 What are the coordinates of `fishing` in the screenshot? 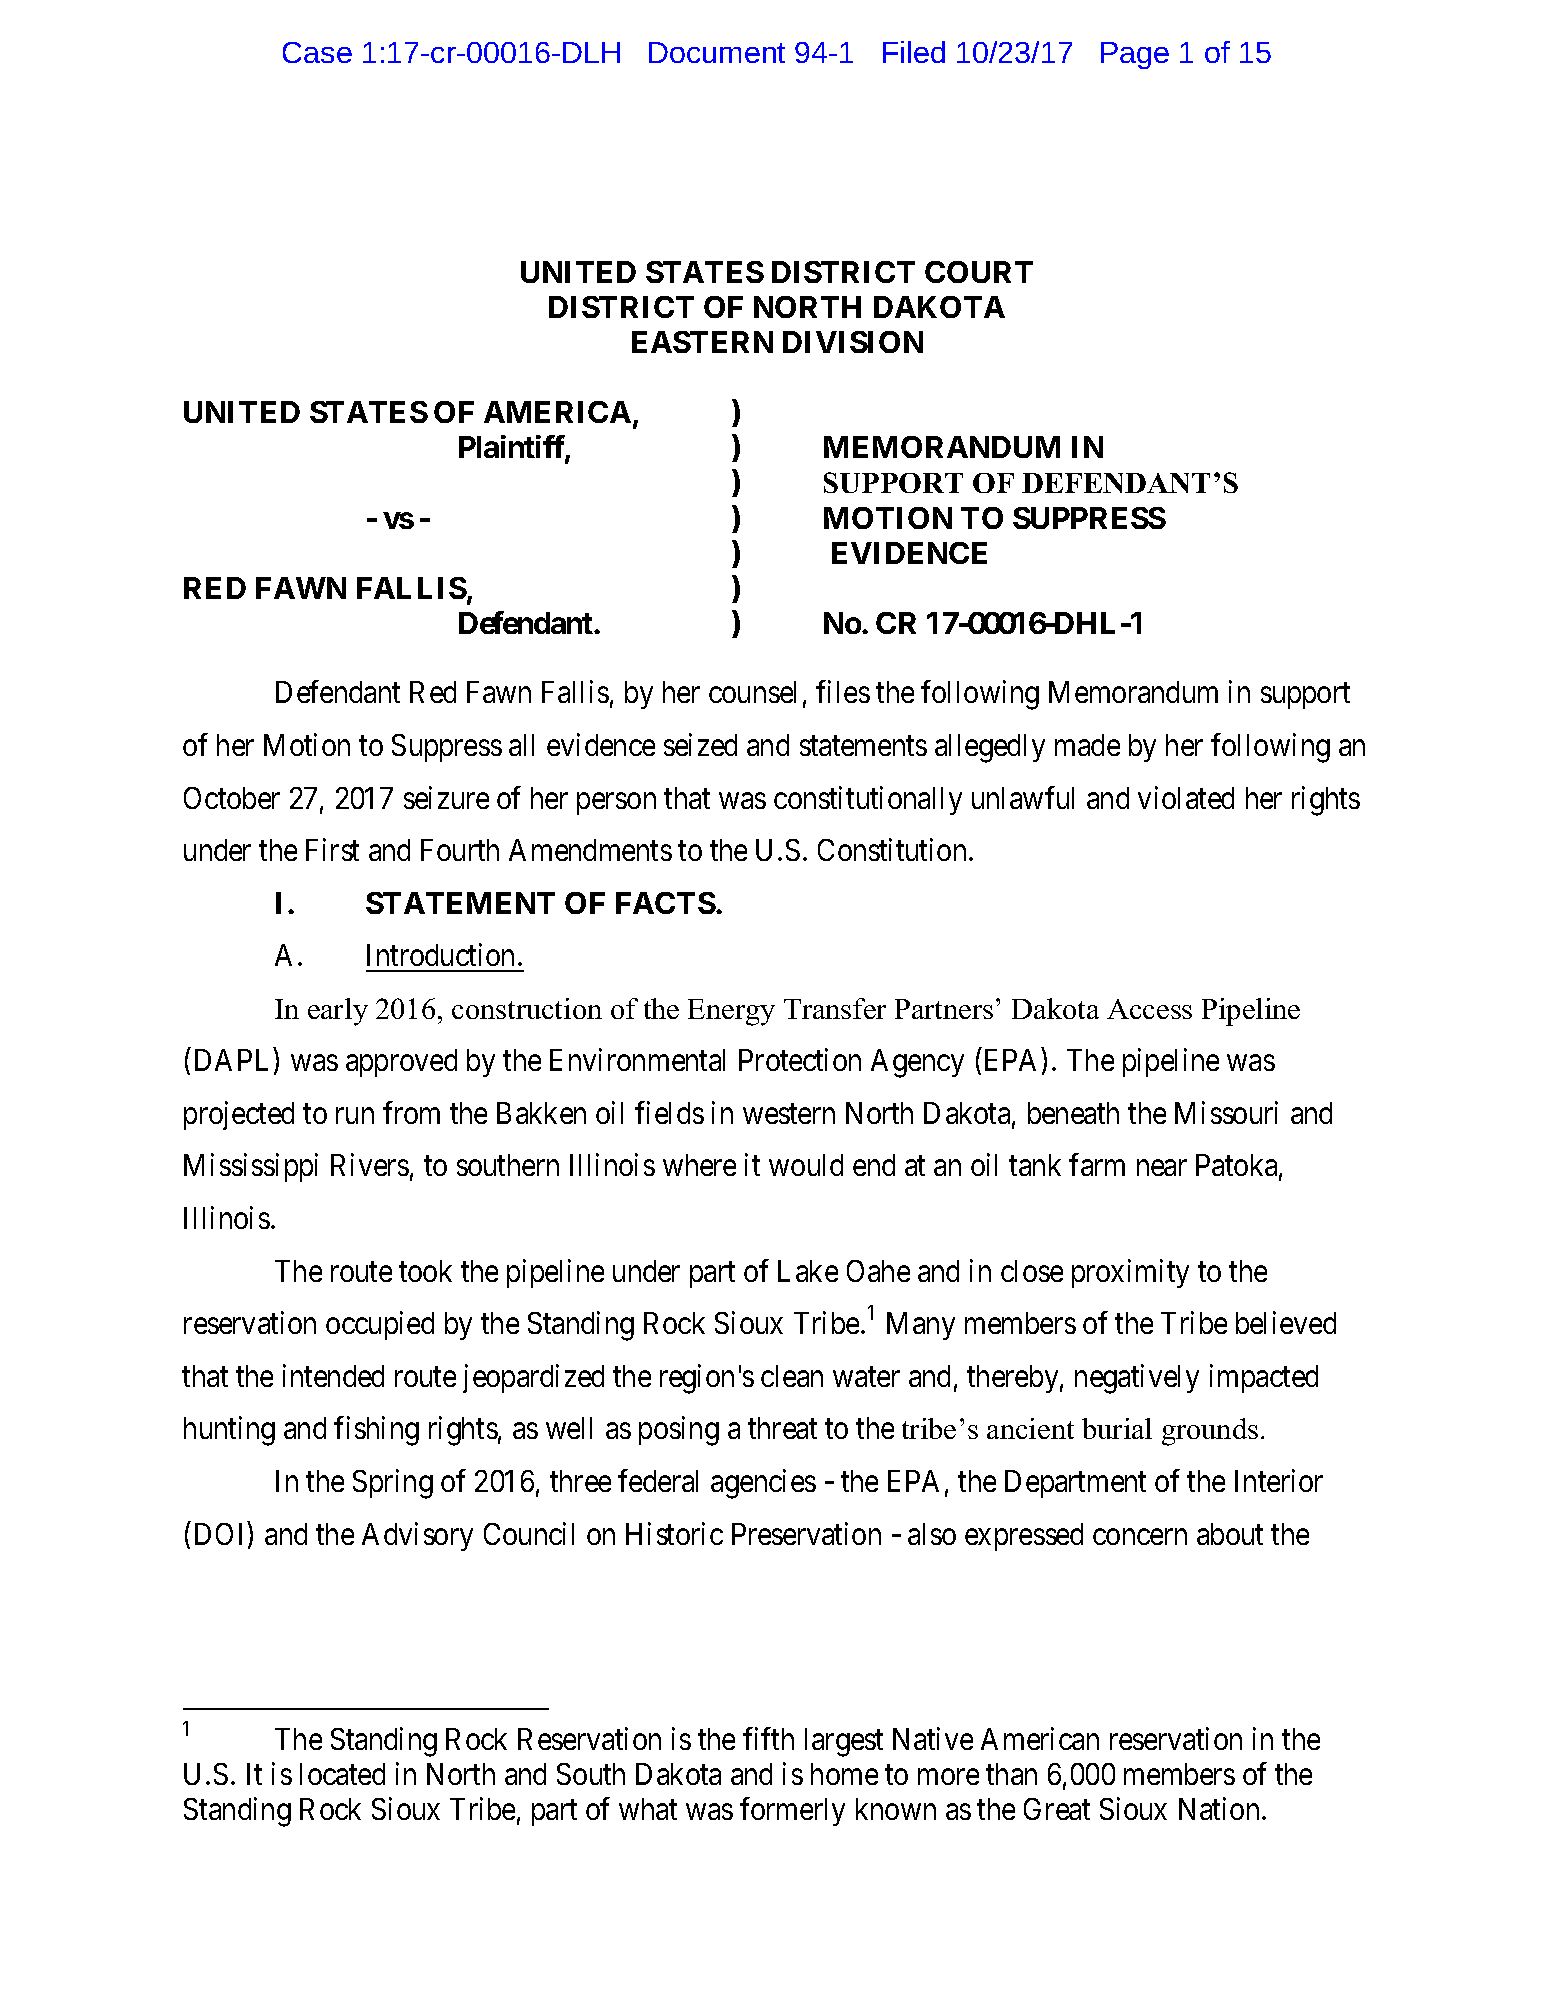 It's located at (376, 1431).
